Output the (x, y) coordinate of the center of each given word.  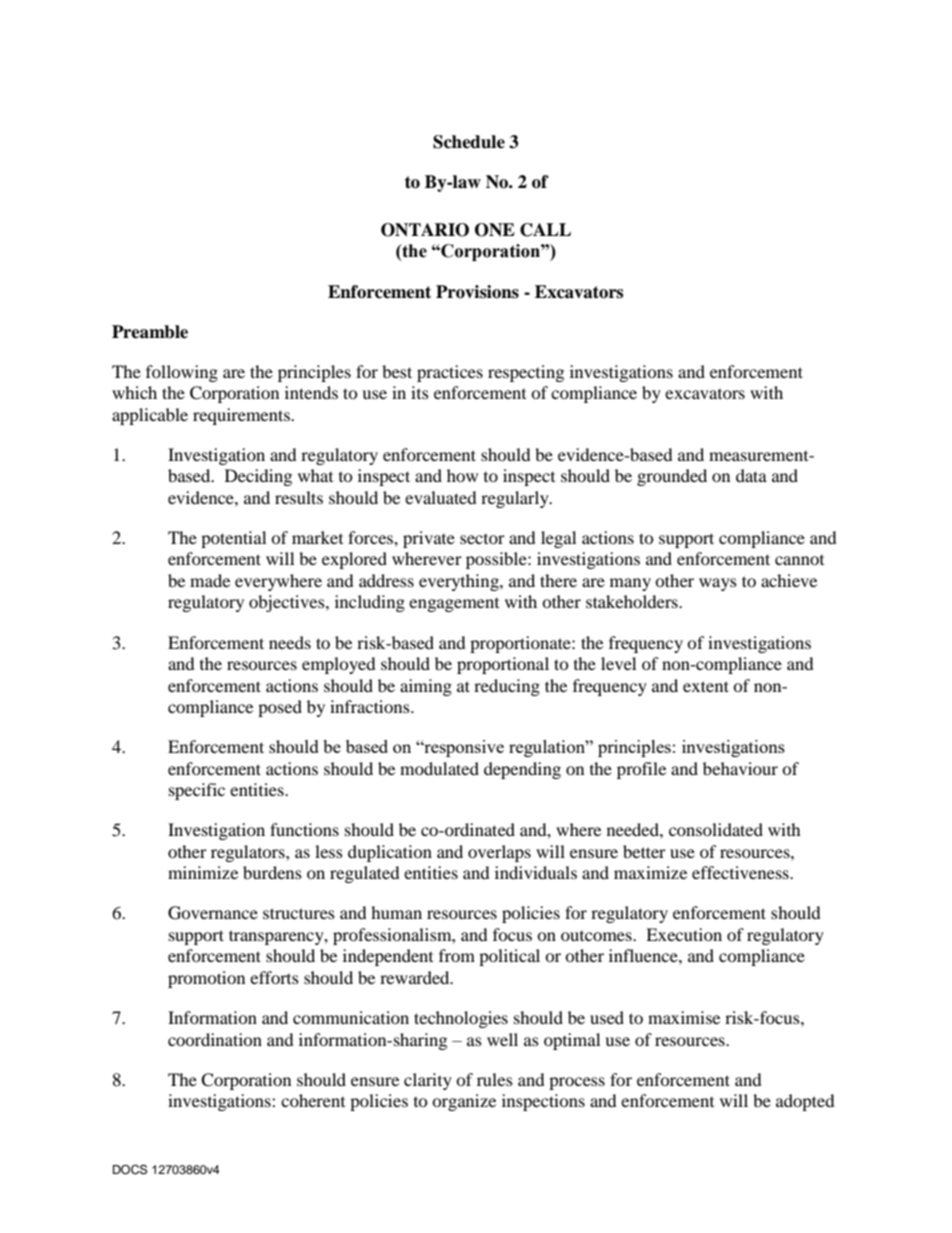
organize (464, 1102)
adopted (805, 1102)
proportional (503, 665)
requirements (242, 416)
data (751, 475)
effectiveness (741, 872)
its (420, 392)
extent (706, 686)
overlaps (499, 853)
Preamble (150, 332)
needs (290, 642)
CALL (545, 230)
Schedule (469, 142)
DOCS (130, 1169)
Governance (213, 913)
